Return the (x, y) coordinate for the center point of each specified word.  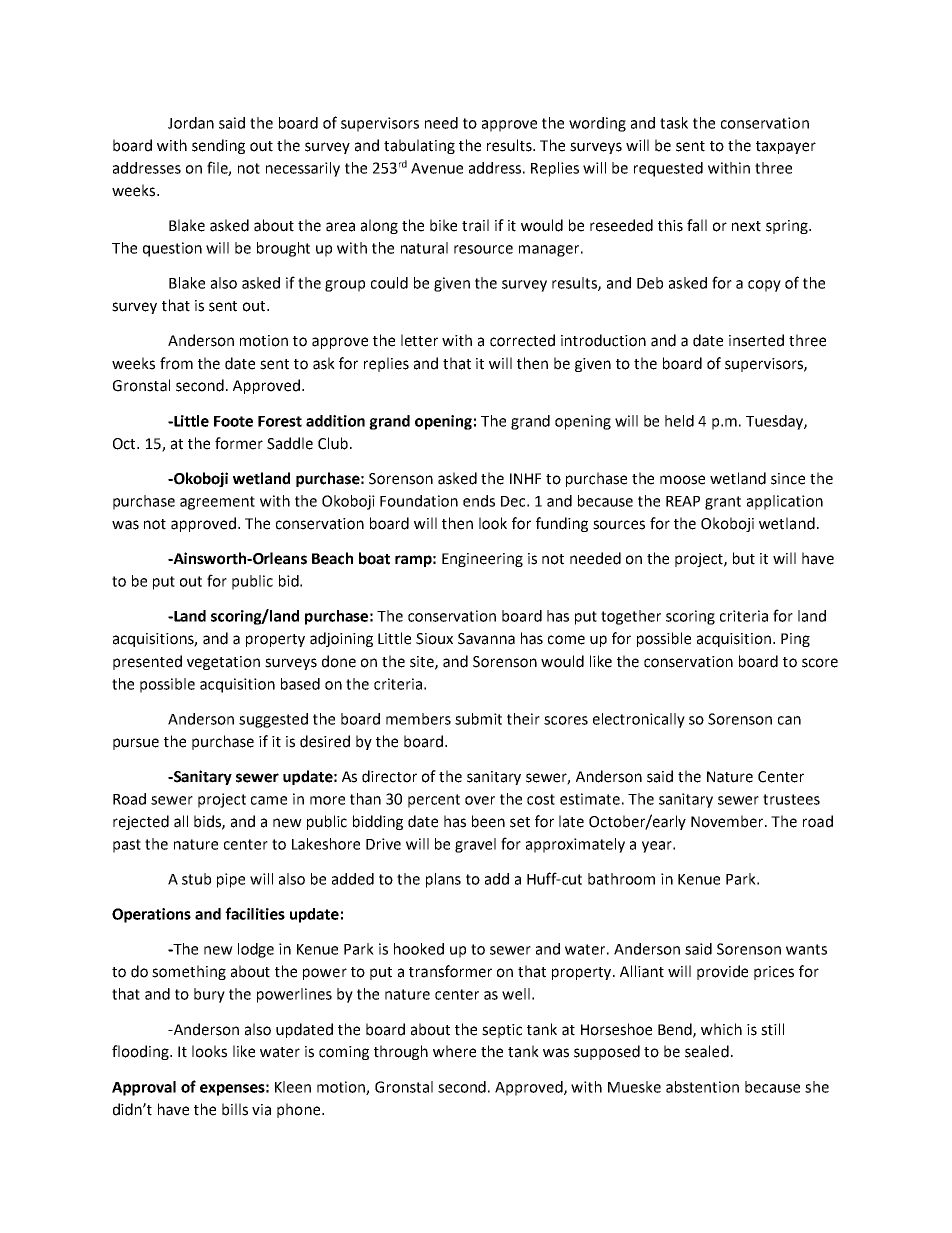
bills (235, 1109)
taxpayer (786, 147)
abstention (702, 1087)
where (454, 1051)
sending (218, 146)
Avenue (437, 168)
